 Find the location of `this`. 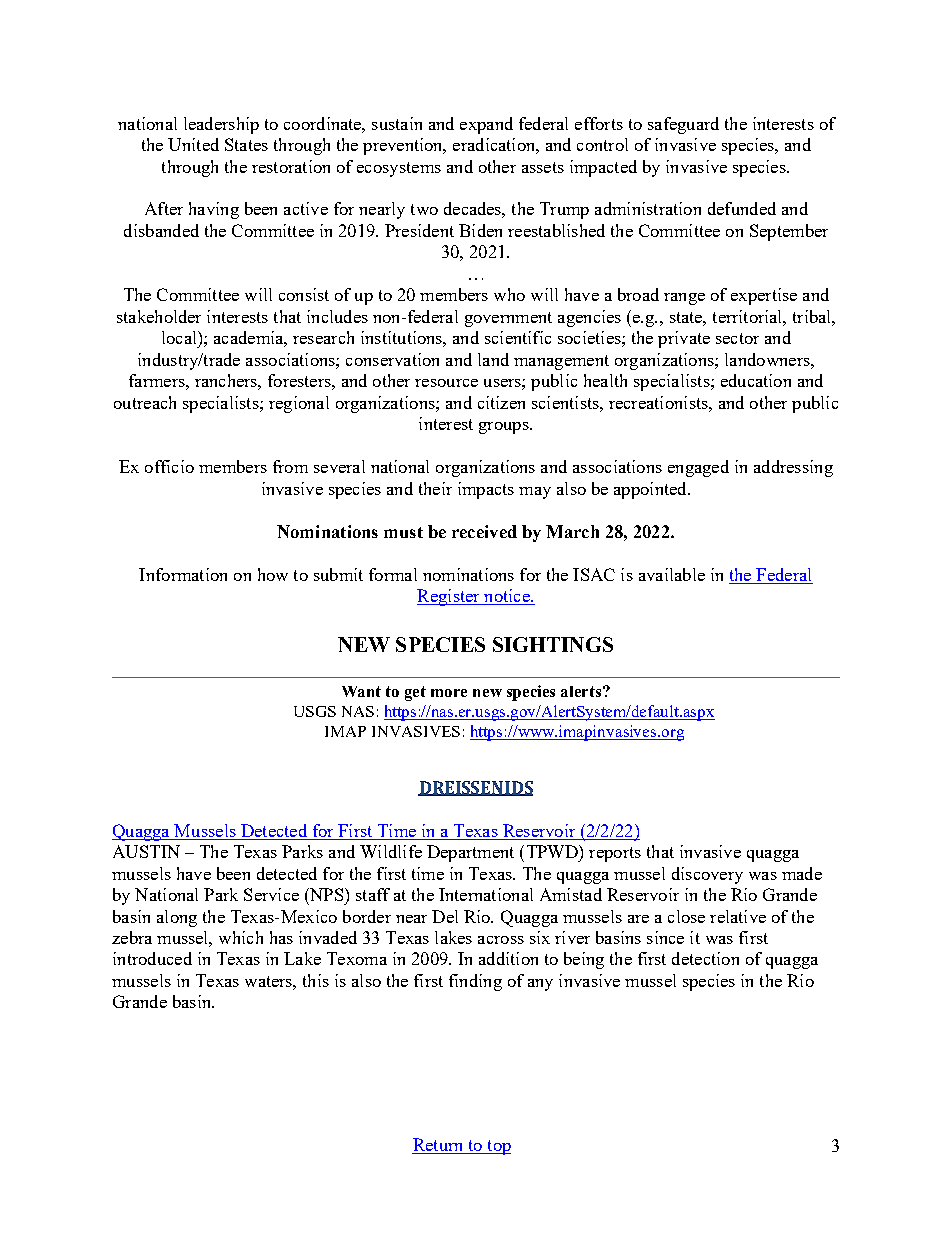

this is located at coordinates (316, 980).
